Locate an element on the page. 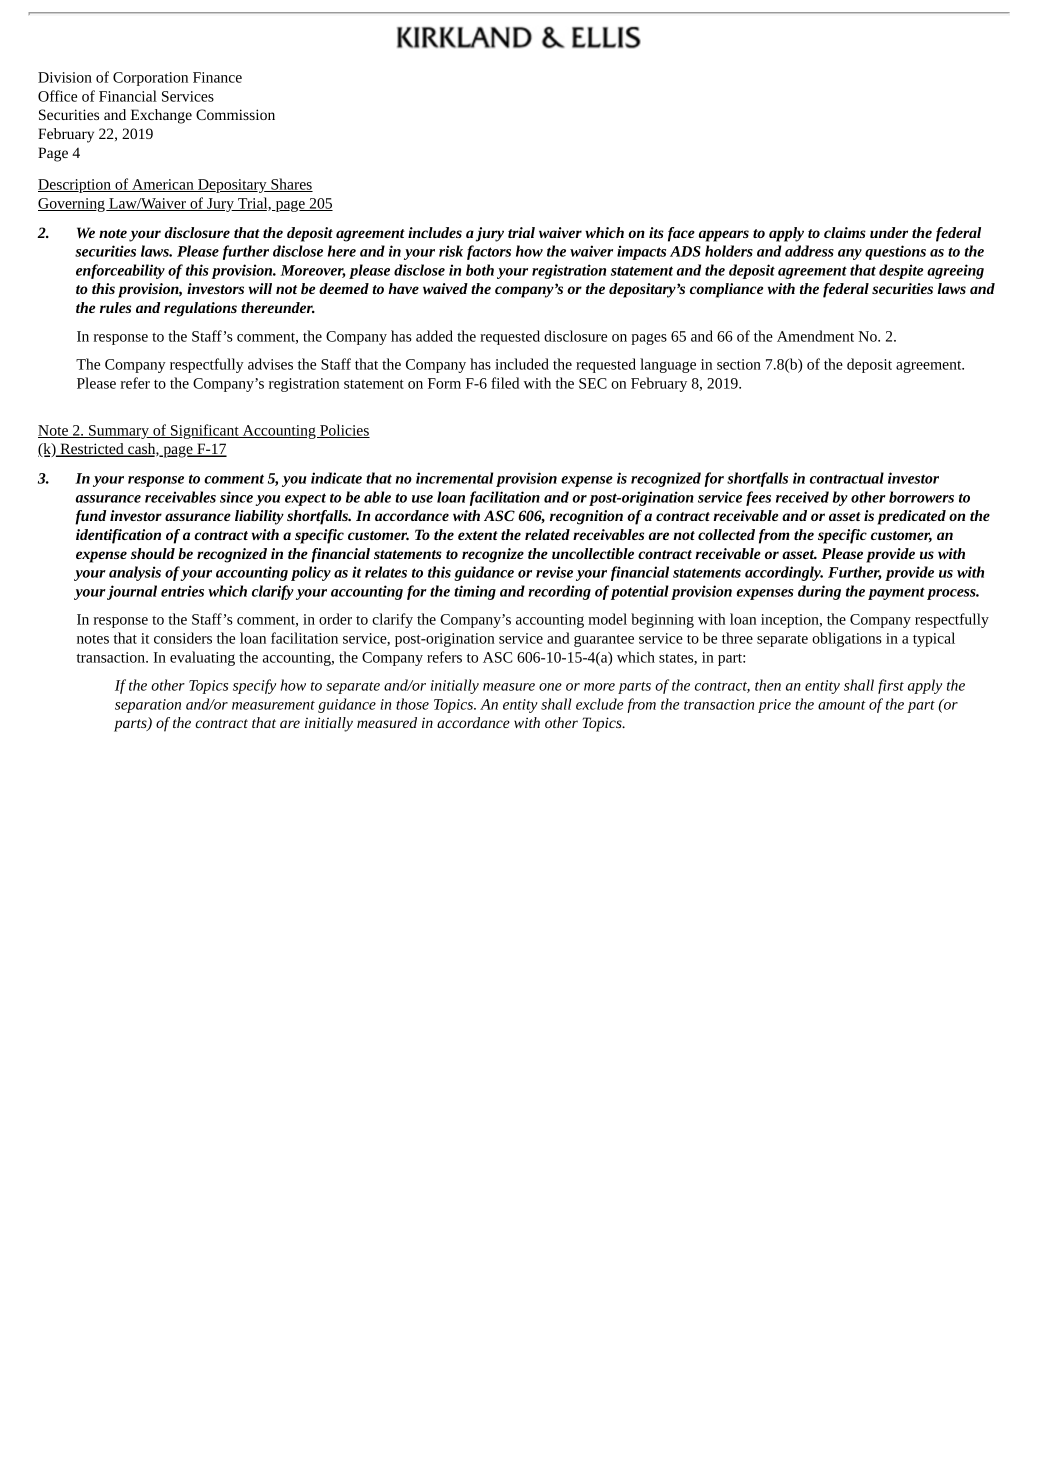 The height and width of the document is (1467, 1037). Commission is located at coordinates (235, 114).
